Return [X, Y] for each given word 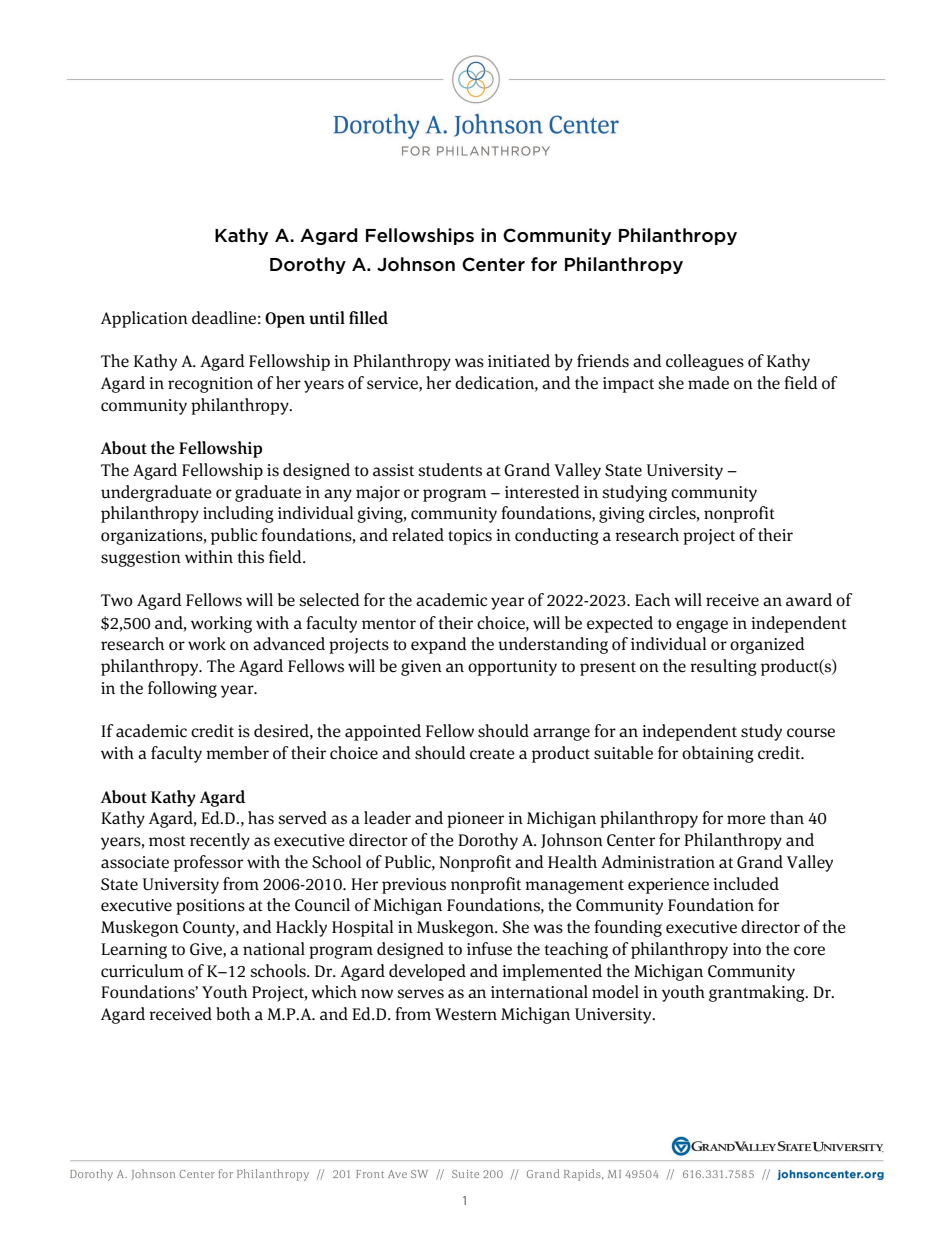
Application [144, 319]
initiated [519, 360]
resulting [723, 667]
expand [439, 645]
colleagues [705, 362]
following [182, 689]
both [233, 1014]
